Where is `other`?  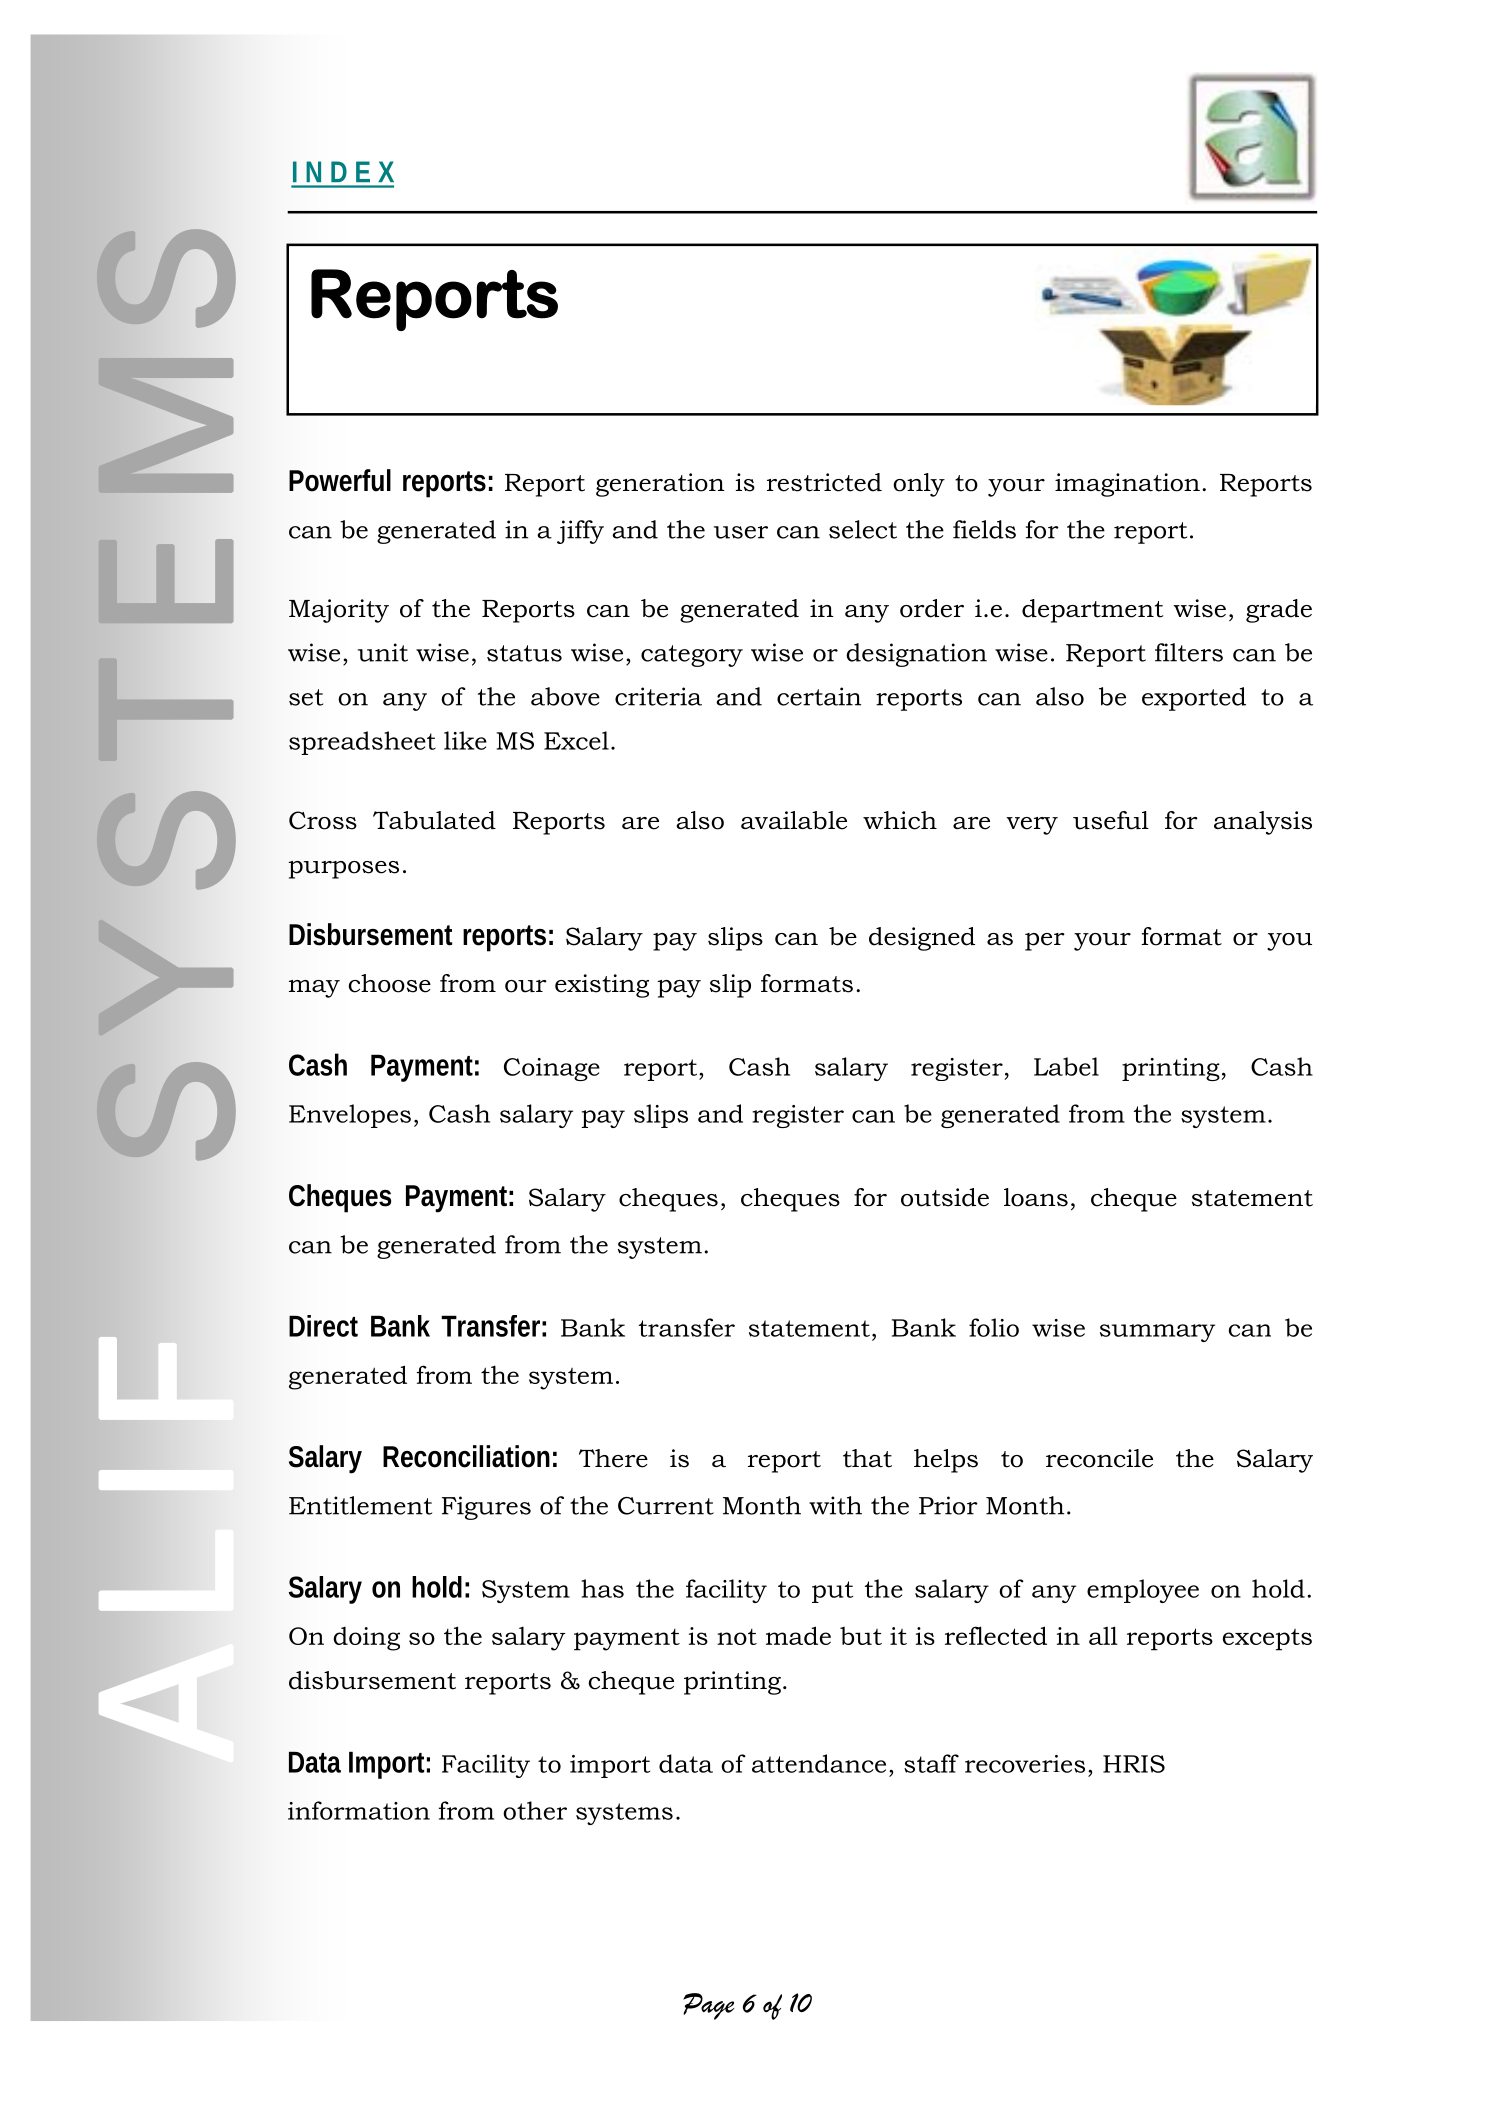
other is located at coordinates (535, 1810).
